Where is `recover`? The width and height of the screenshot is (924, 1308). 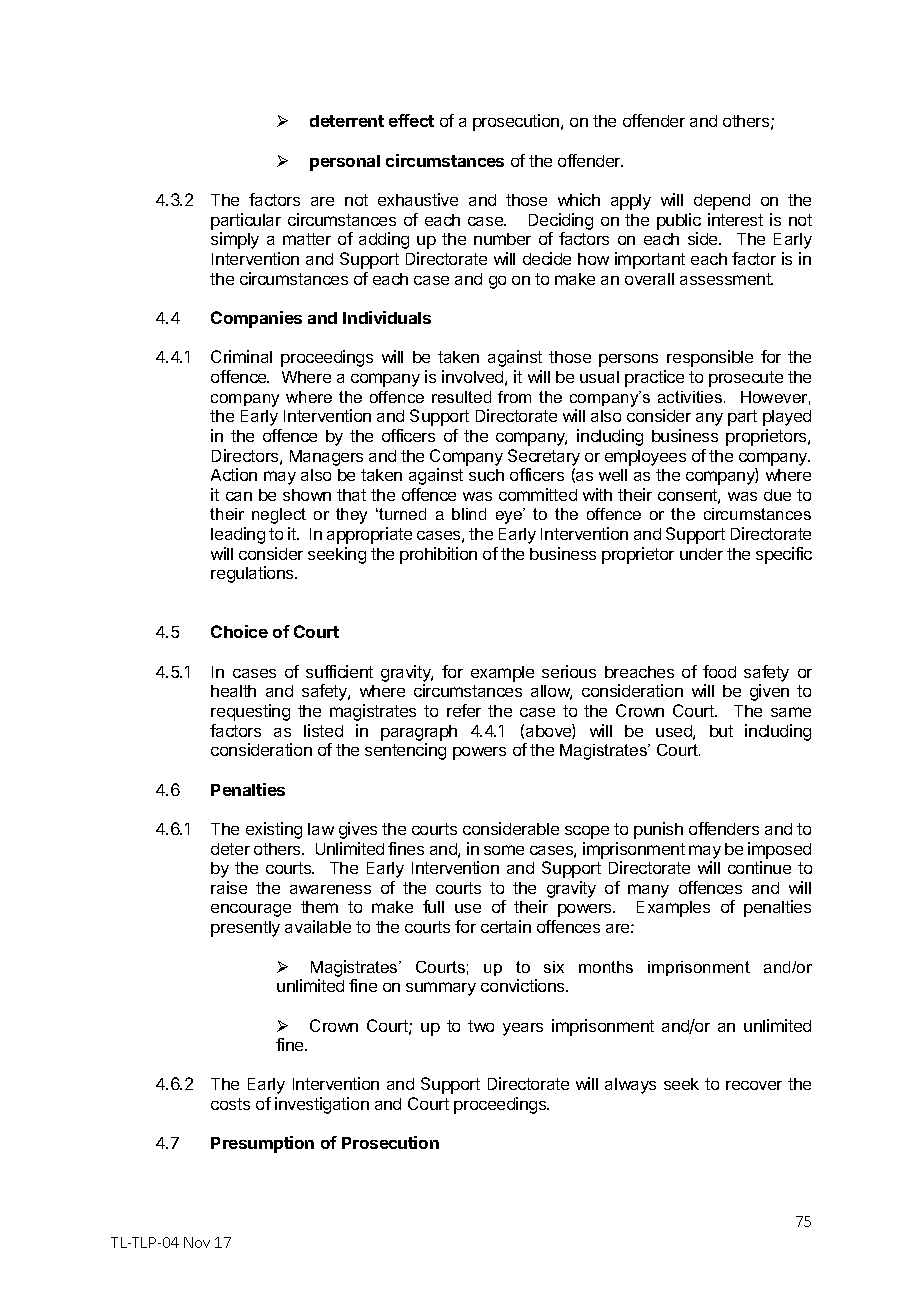
recover is located at coordinates (754, 1085).
